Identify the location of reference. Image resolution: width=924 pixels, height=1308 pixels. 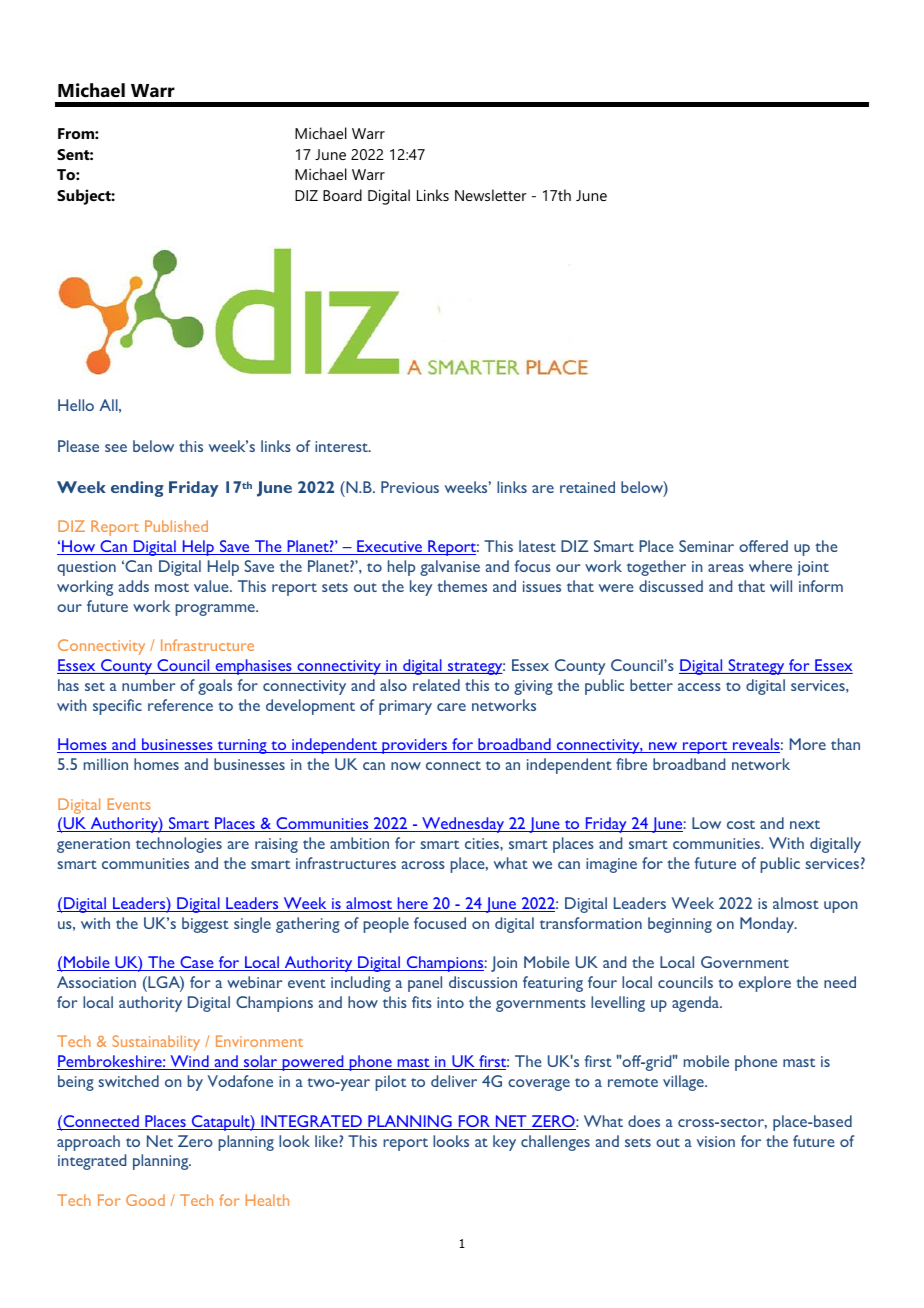
(180, 705).
